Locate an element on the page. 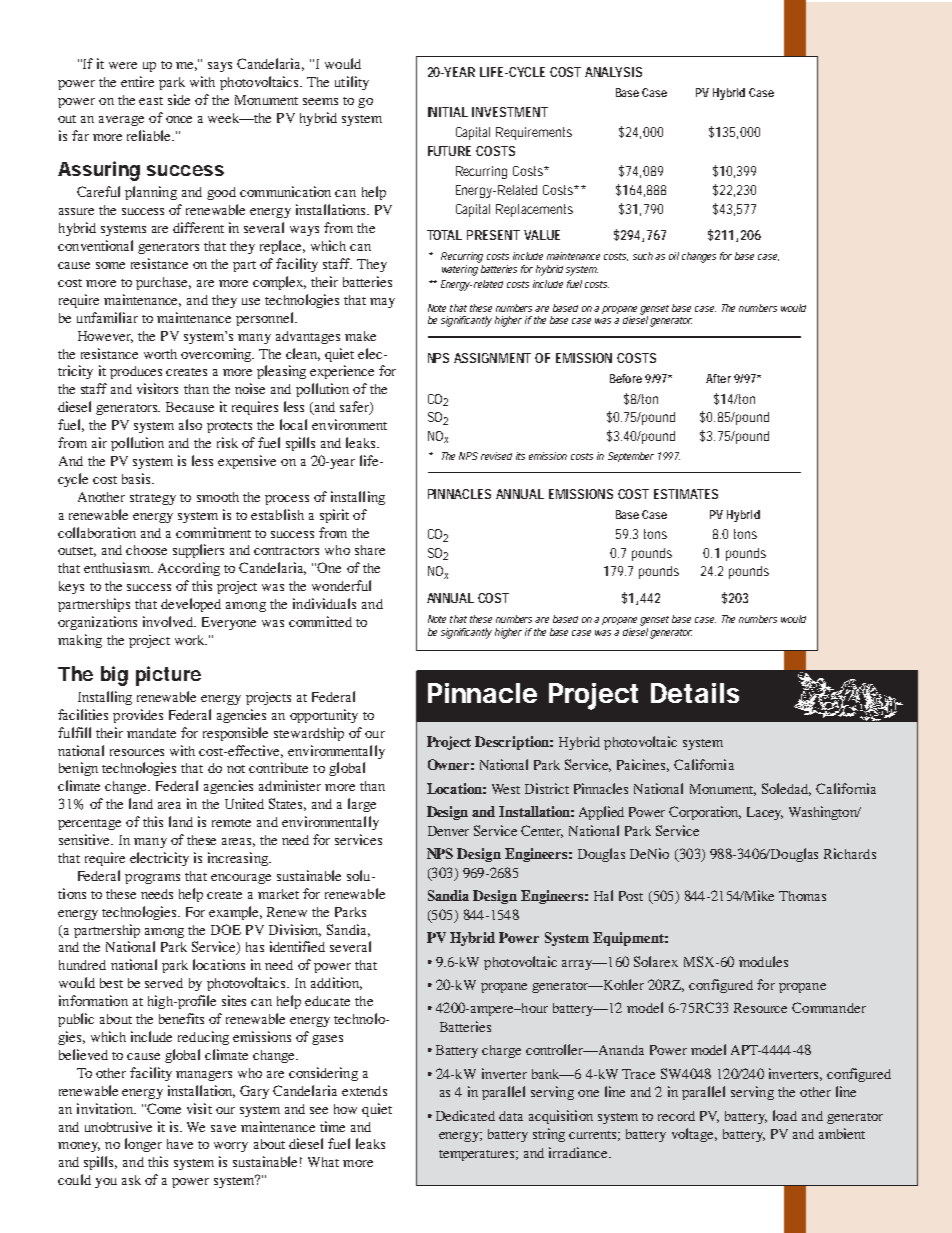  programs is located at coordinates (152, 879).
